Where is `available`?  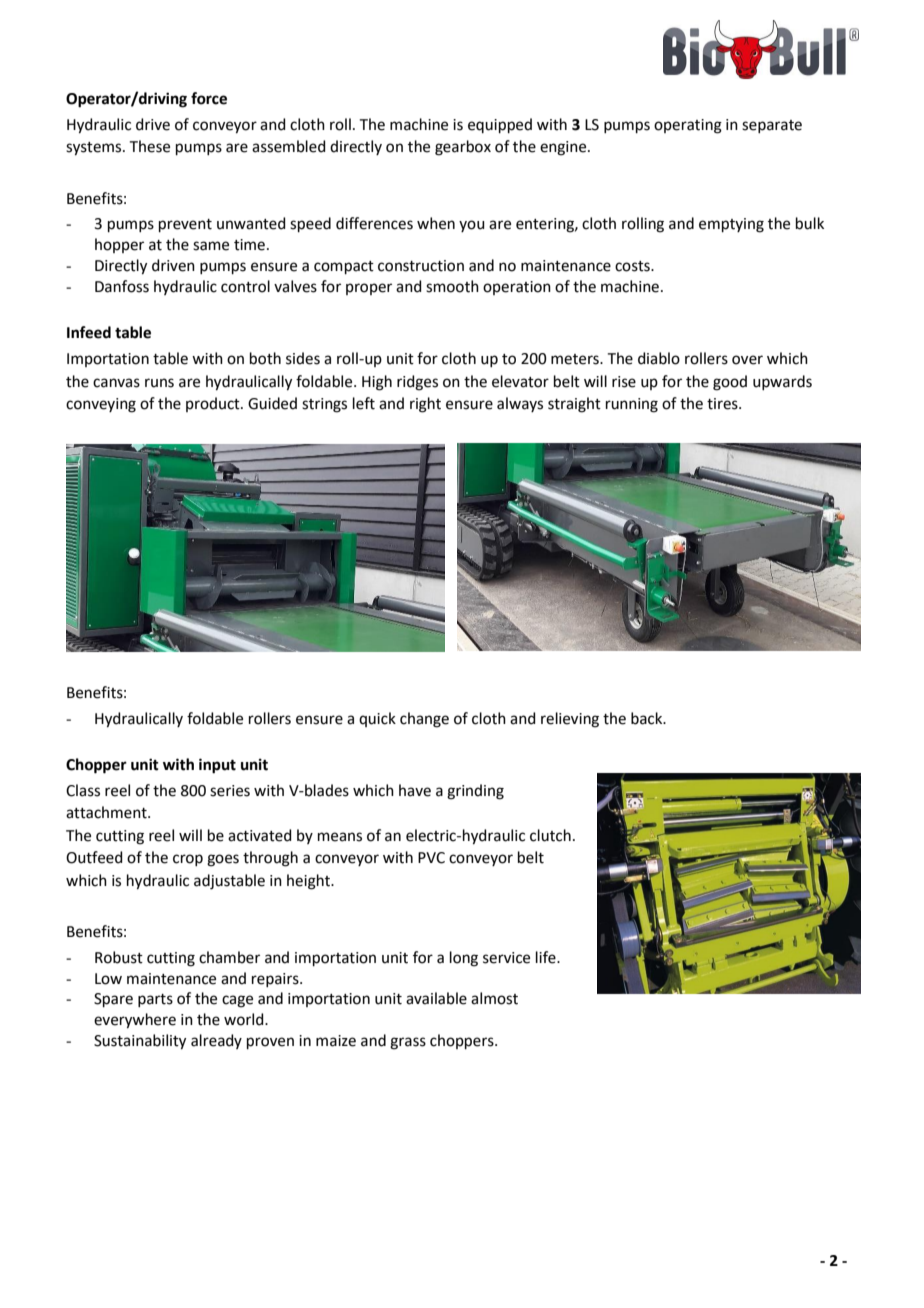 available is located at coordinates (436, 998).
